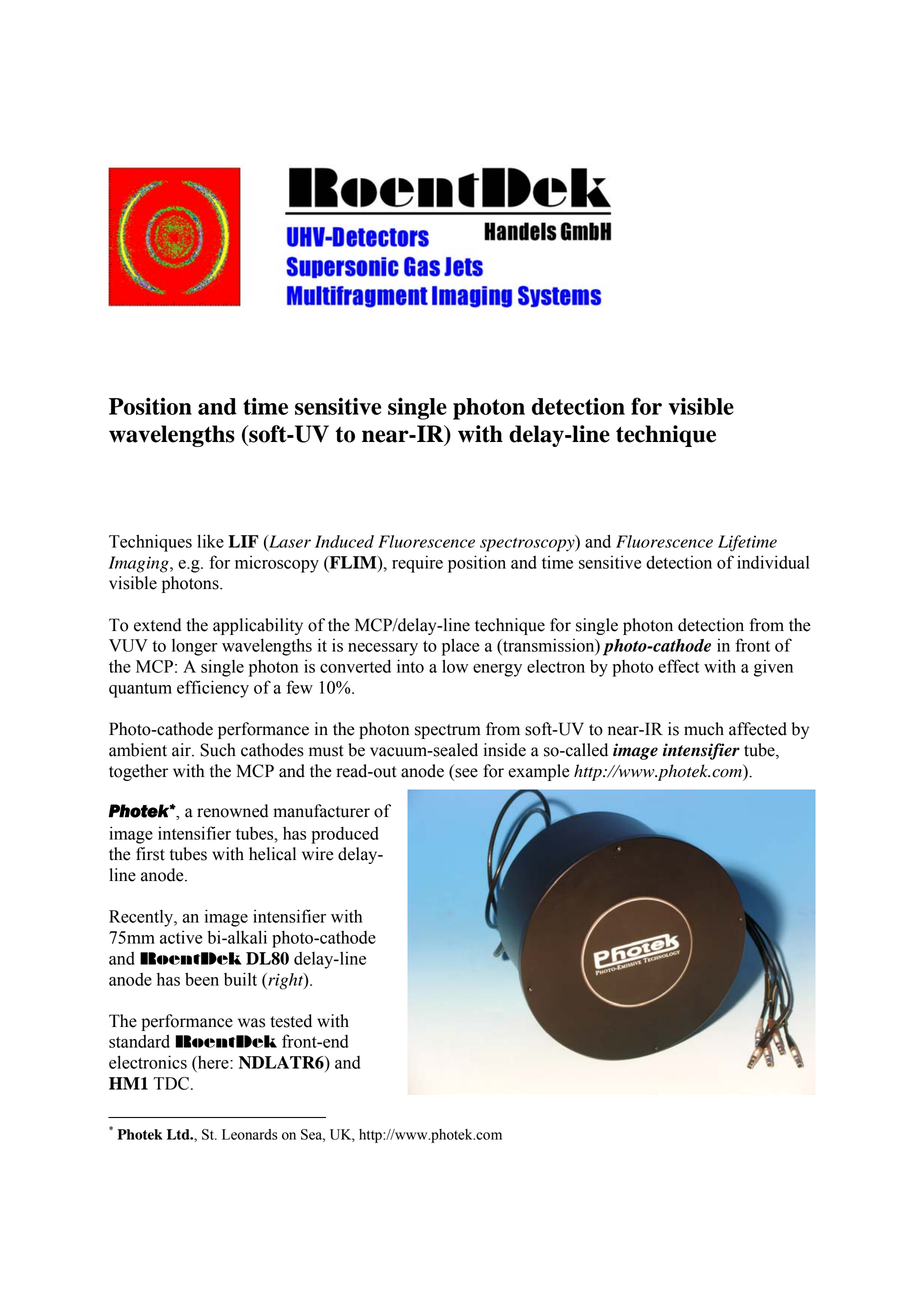  I want to click on wire, so click(318, 854).
